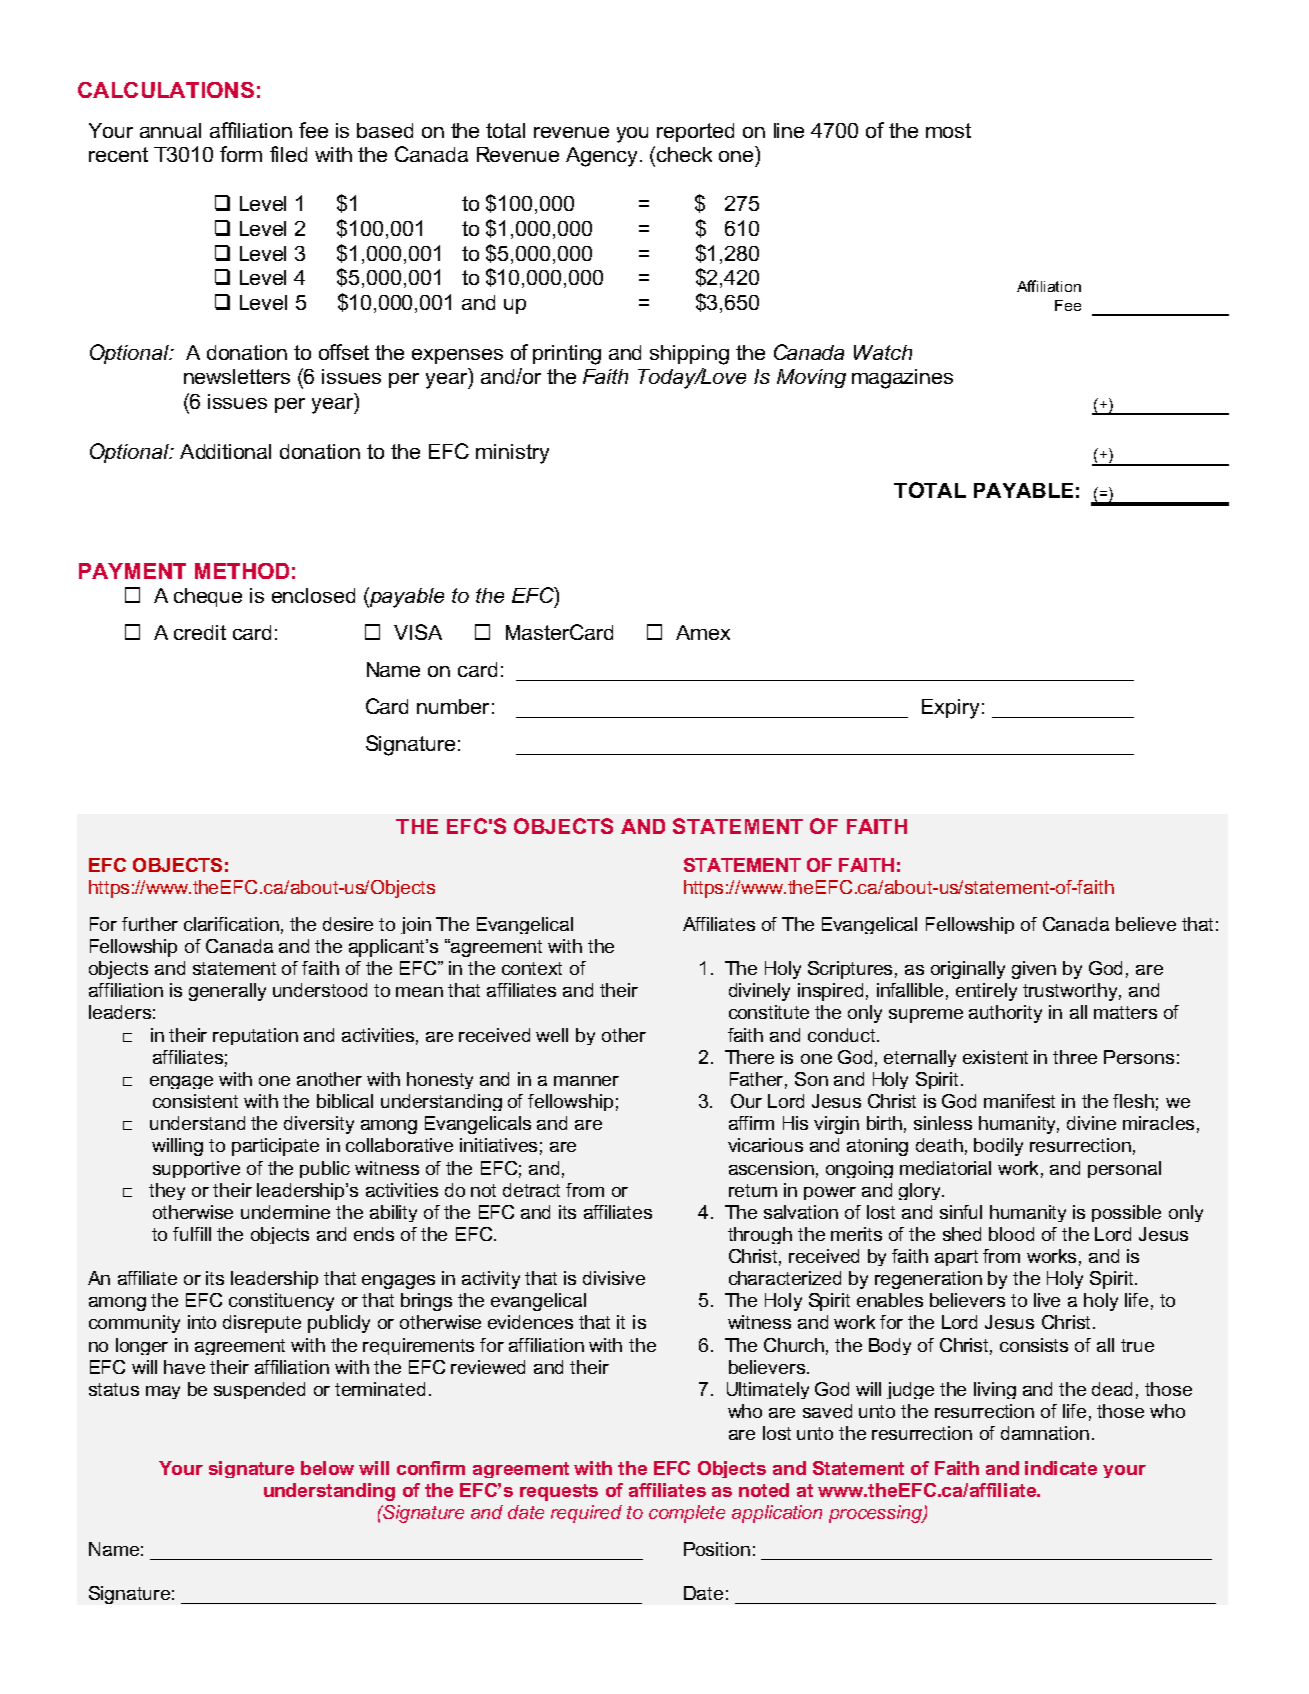  I want to click on below, so click(327, 1468).
